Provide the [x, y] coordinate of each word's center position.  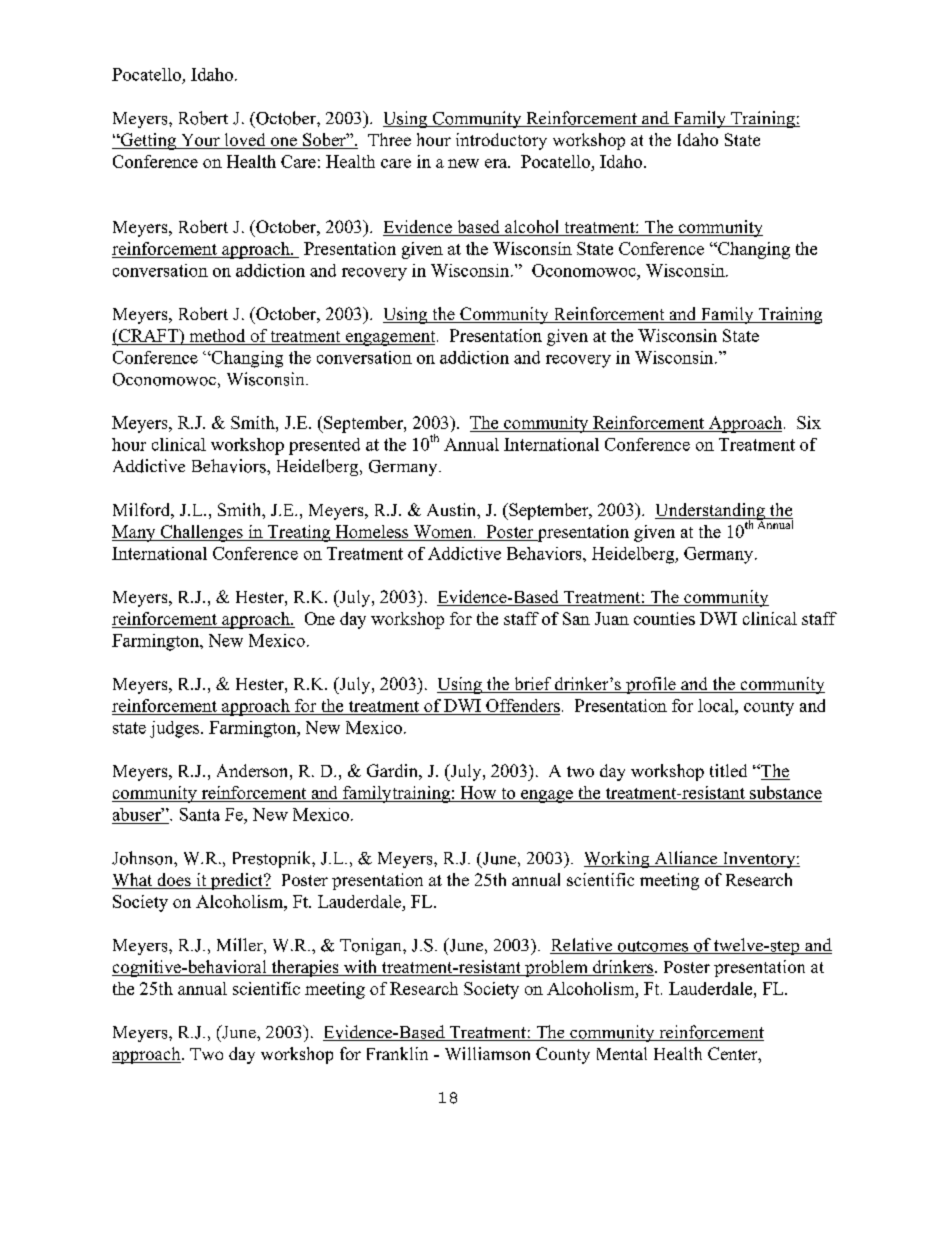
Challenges [201, 533]
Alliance [686, 859]
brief [533, 685]
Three [389, 139]
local [717, 705]
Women [444, 531]
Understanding [711, 512]
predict [237, 881]
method [217, 335]
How [478, 794]
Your [200, 141]
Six [809, 422]
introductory [501, 141]
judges [176, 729]
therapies [305, 968]
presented [324, 446]
